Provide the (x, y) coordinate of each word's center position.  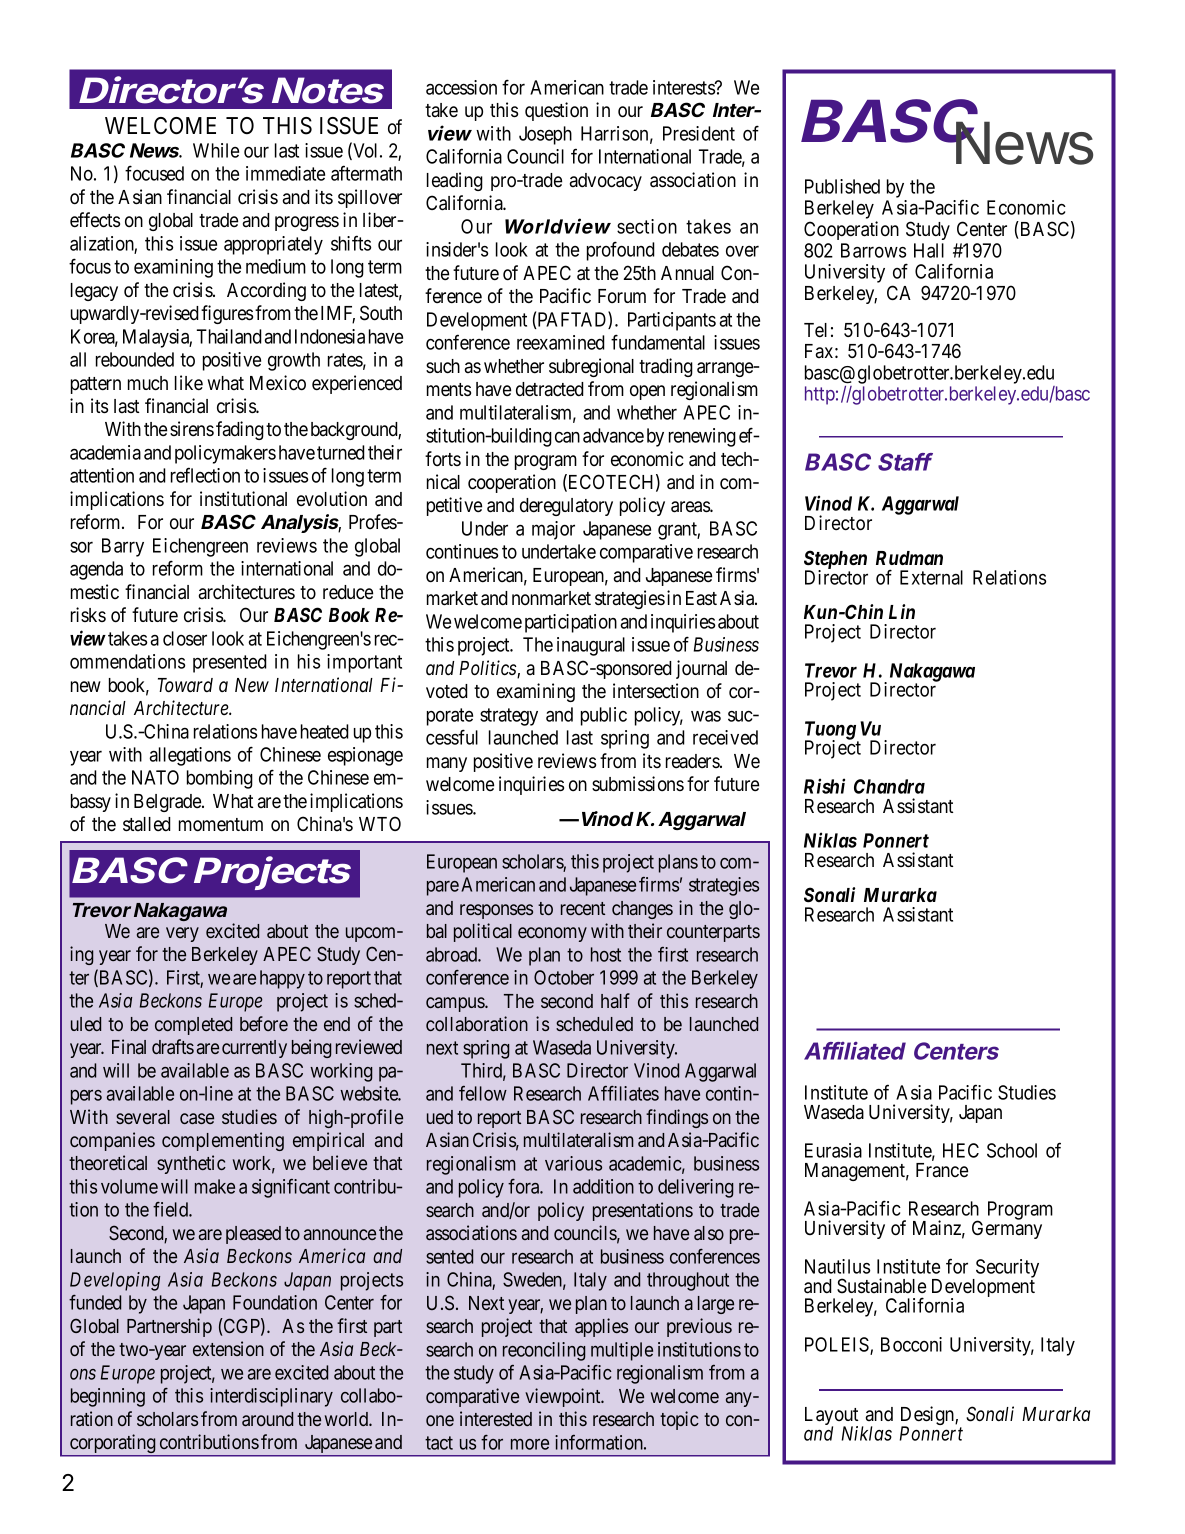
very (182, 934)
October (564, 977)
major (553, 530)
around (267, 1419)
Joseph (545, 135)
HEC (961, 1150)
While (216, 150)
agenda (96, 570)
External (931, 577)
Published (842, 186)
